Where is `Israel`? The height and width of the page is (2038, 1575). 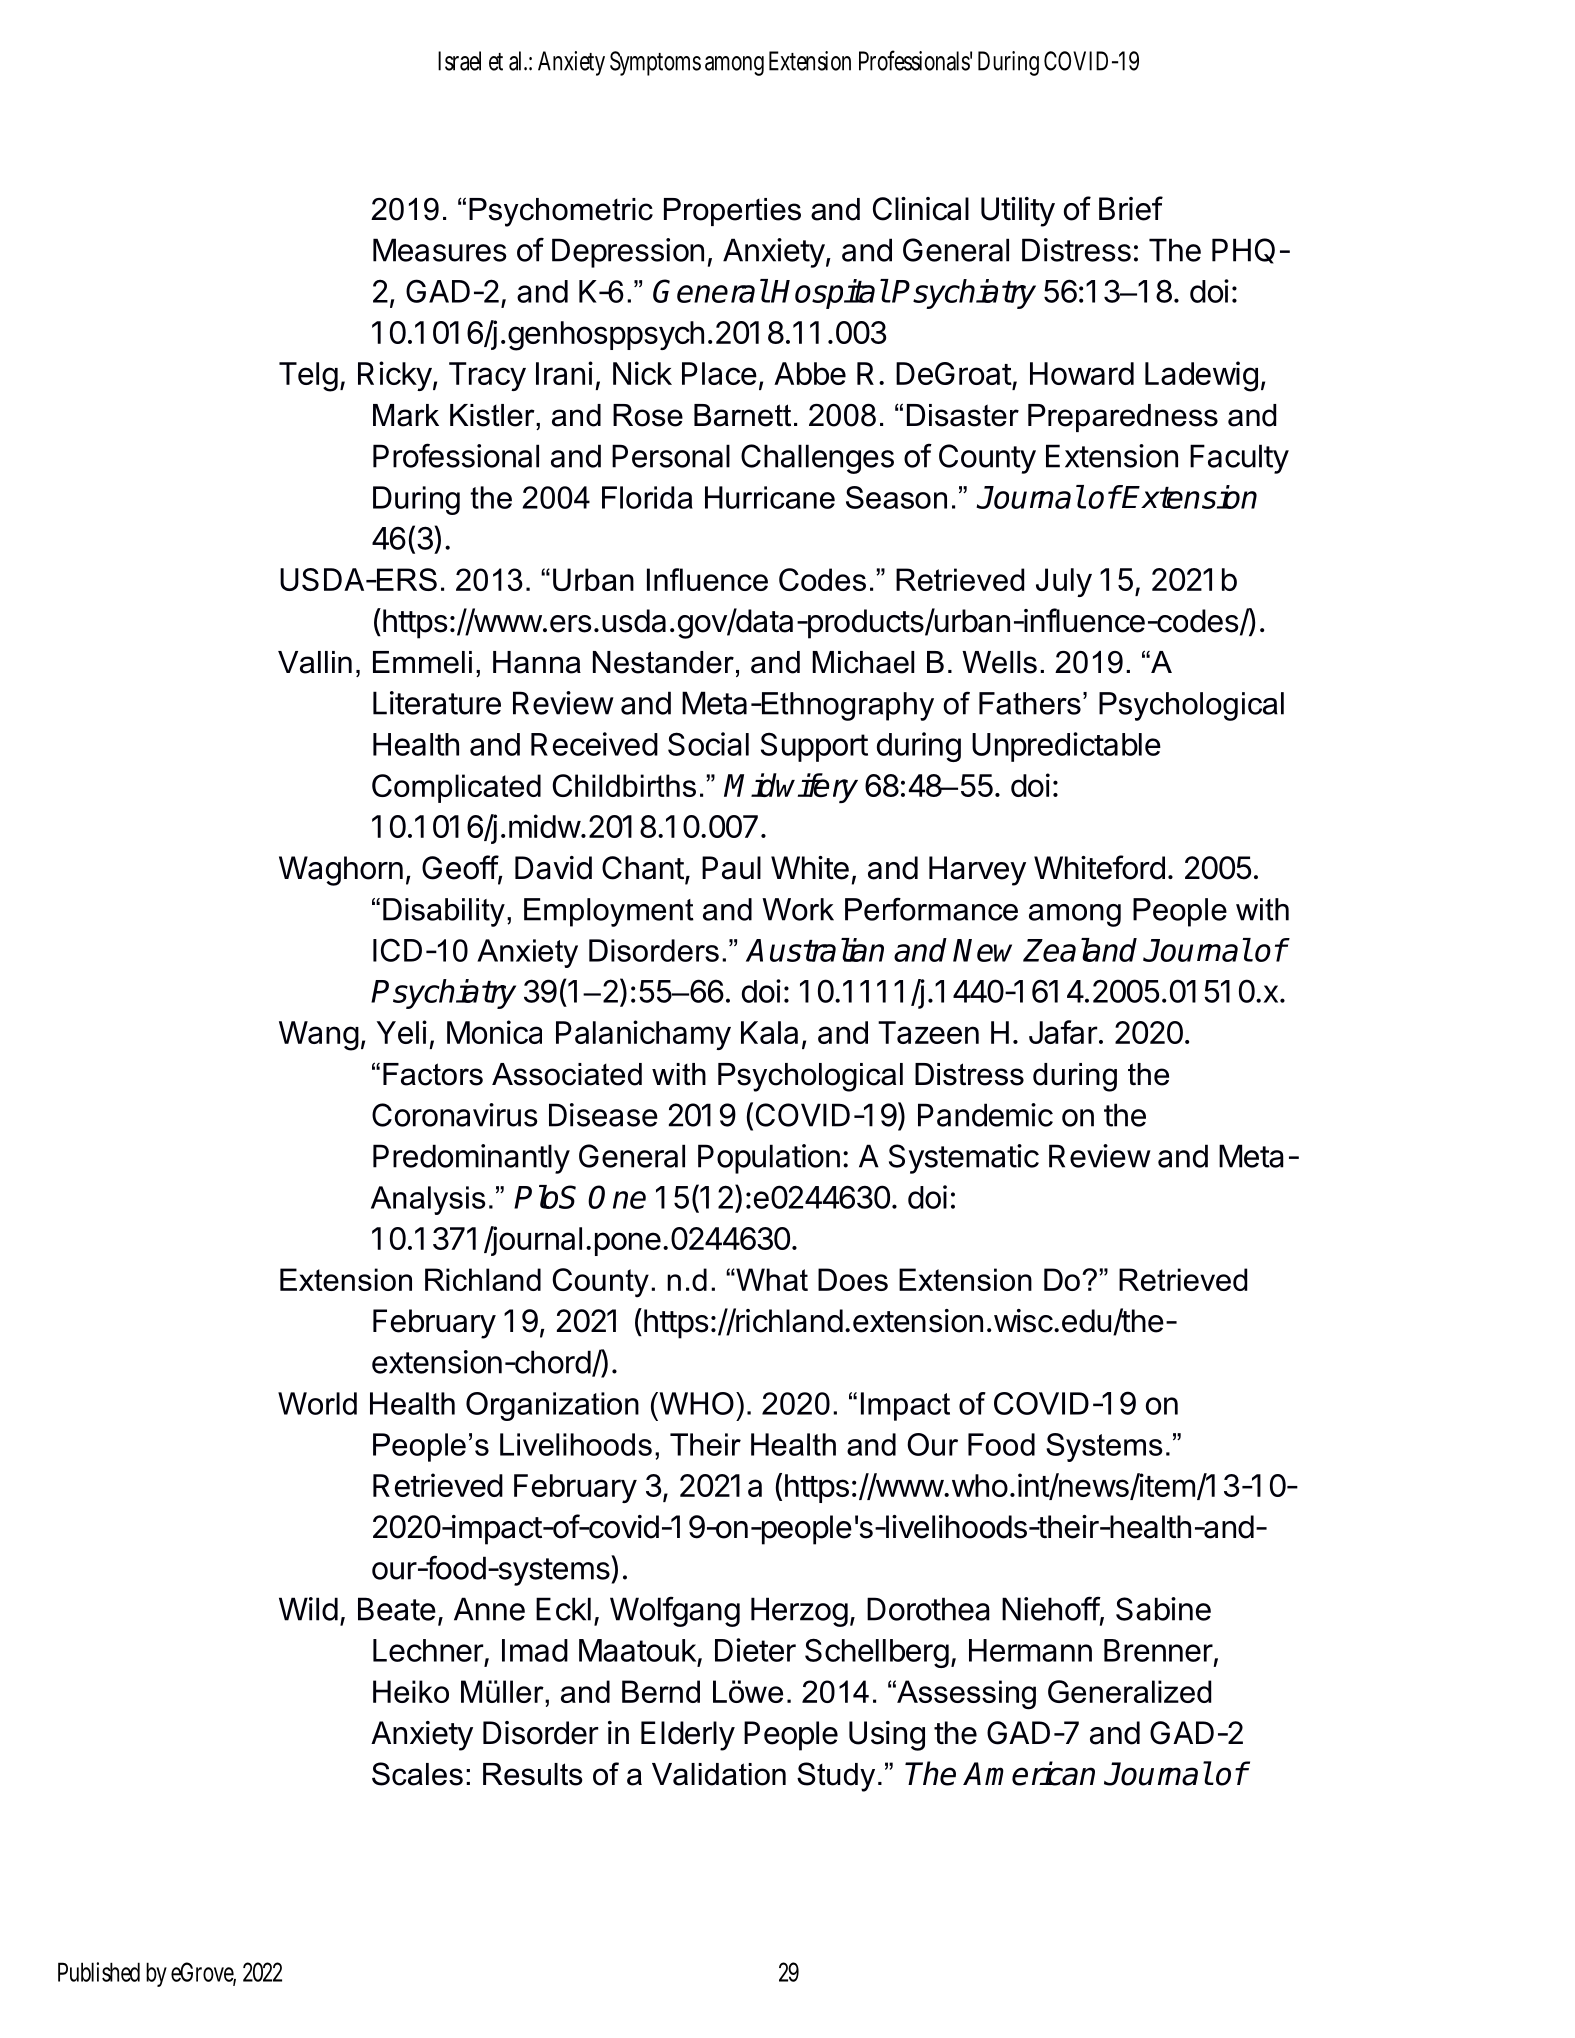 Israel is located at coordinates (459, 61).
